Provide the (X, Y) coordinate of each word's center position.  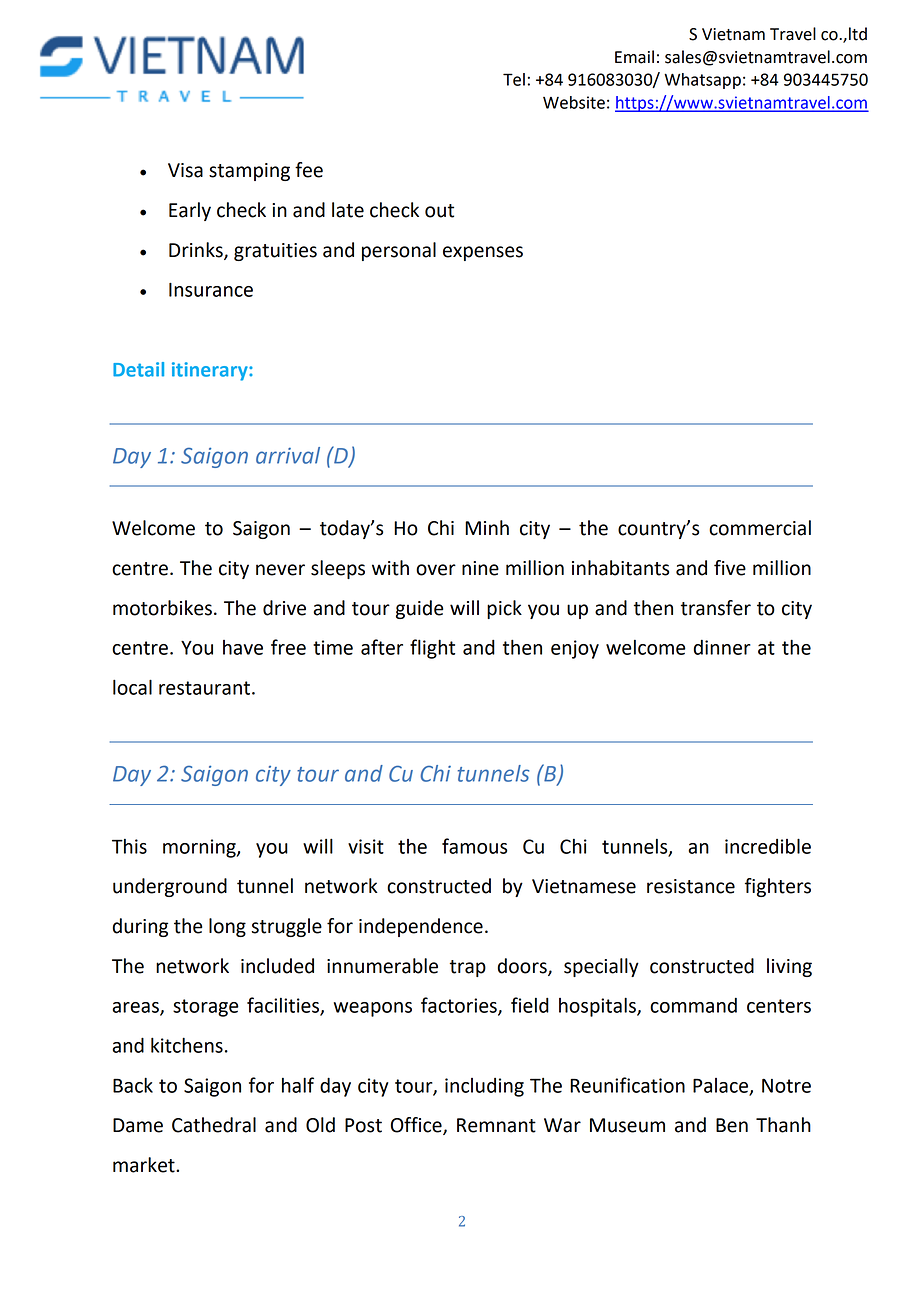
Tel (514, 79)
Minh (487, 527)
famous (474, 846)
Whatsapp (702, 81)
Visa (185, 170)
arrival (288, 455)
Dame (138, 1125)
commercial (760, 528)
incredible (768, 846)
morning (200, 848)
